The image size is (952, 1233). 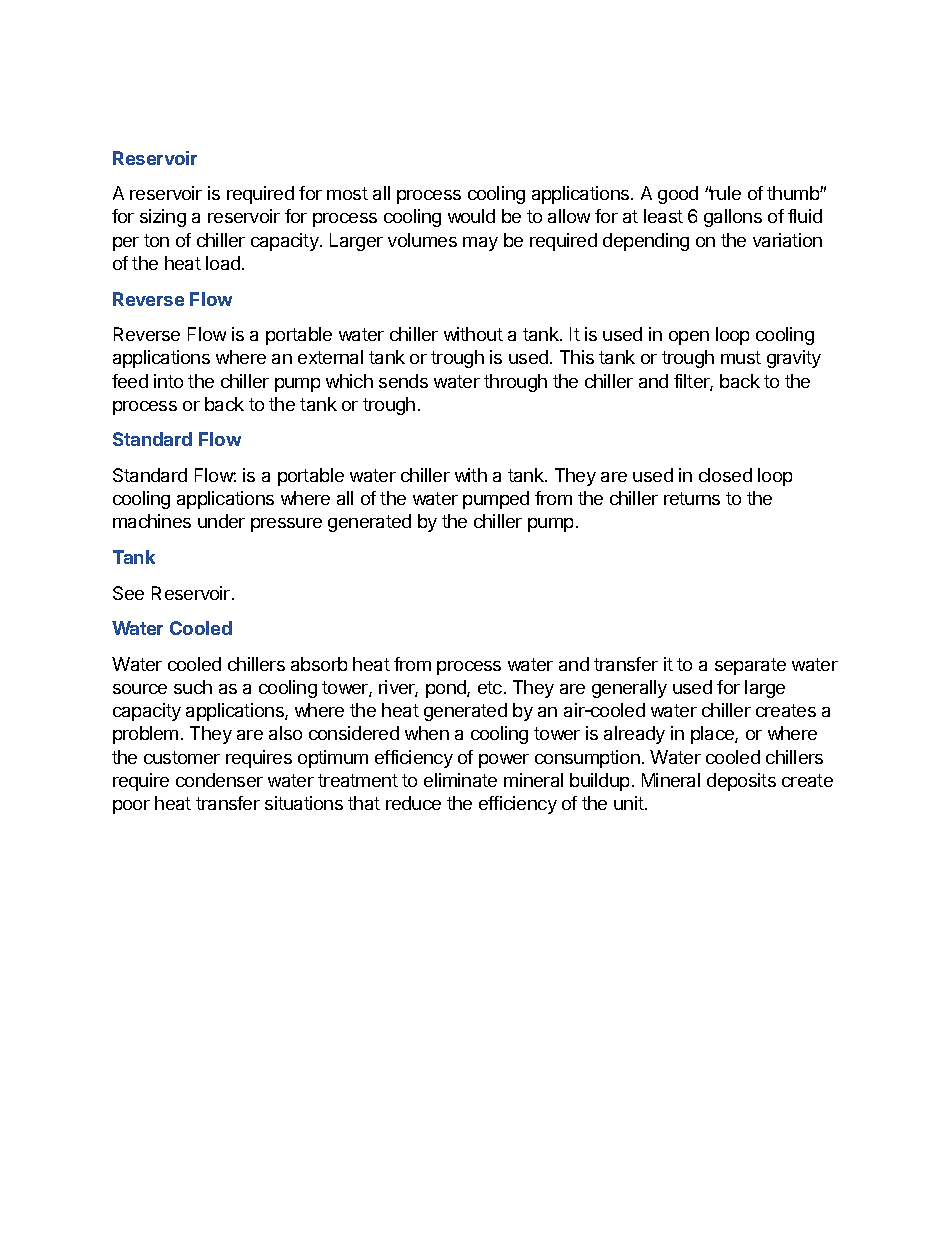 What do you see at coordinates (221, 521) in the screenshot?
I see `under` at bounding box center [221, 521].
